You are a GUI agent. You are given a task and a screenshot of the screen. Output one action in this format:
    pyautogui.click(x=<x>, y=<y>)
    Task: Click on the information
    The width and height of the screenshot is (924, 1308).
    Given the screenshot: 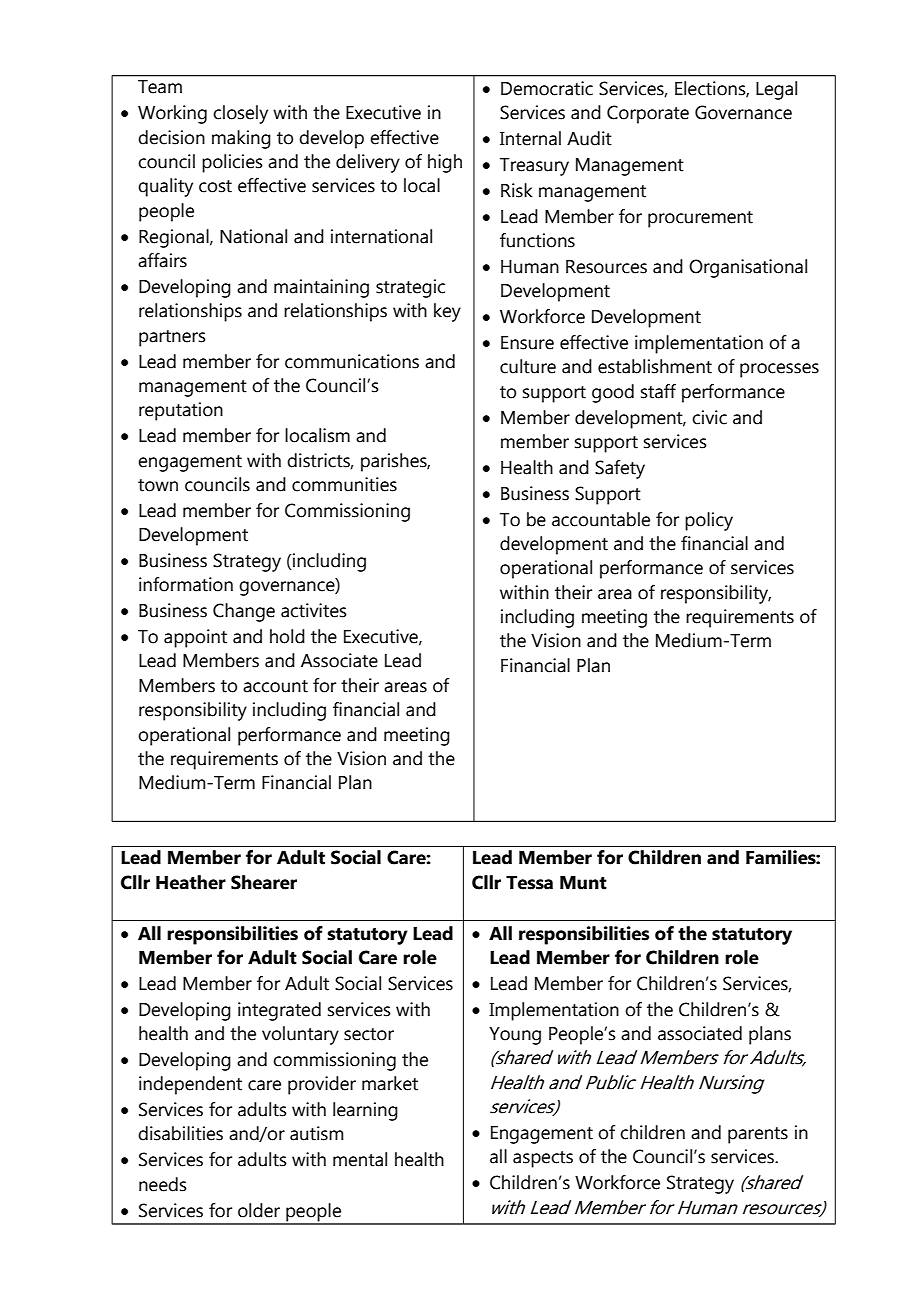 What is the action you would take?
    pyautogui.click(x=186, y=584)
